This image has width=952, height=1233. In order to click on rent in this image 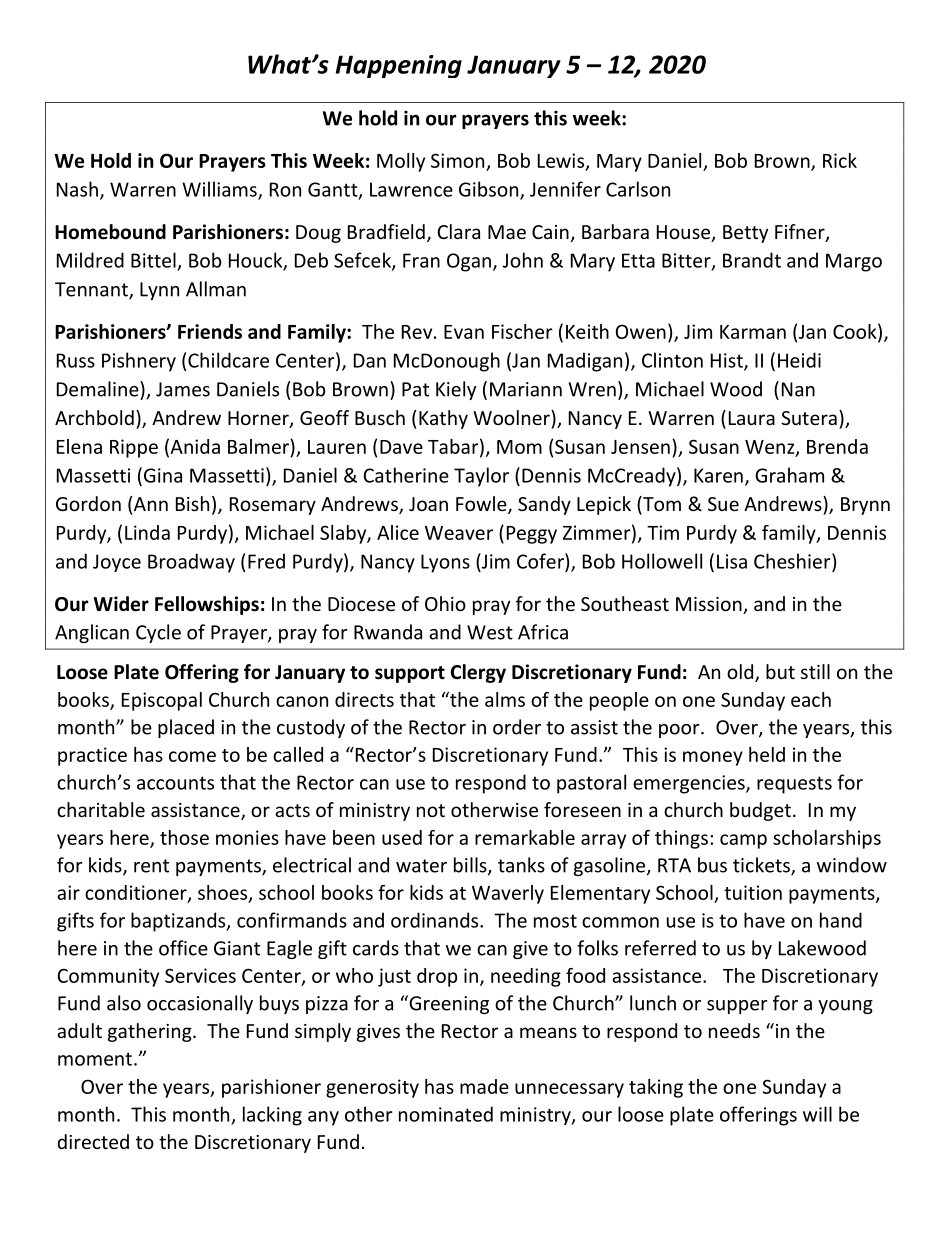, I will do `click(151, 866)`.
